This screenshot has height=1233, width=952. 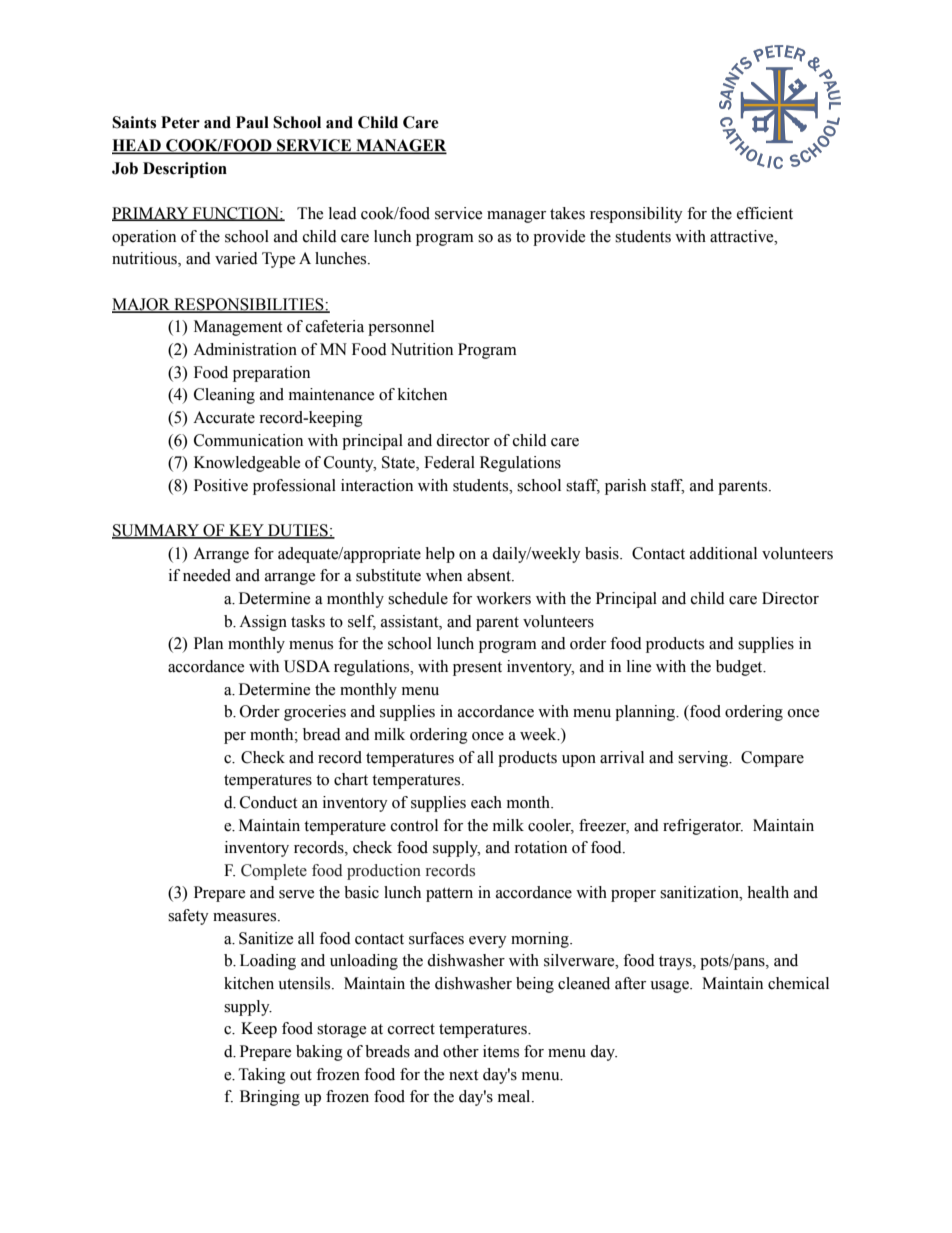 What do you see at coordinates (463, 1075) in the screenshot?
I see `next` at bounding box center [463, 1075].
